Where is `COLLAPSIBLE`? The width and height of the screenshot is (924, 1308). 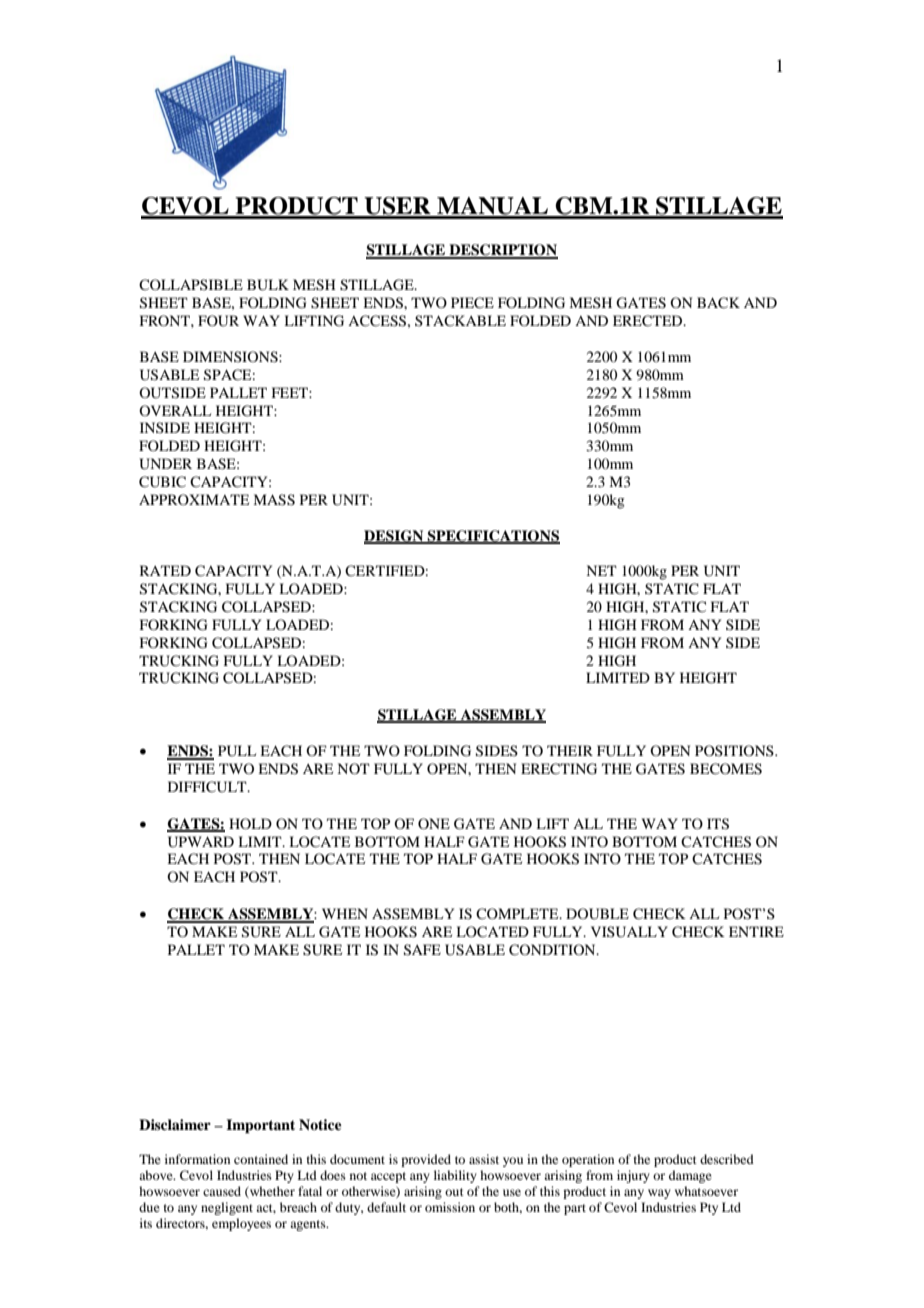
COLLAPSIBLE is located at coordinates (191, 284).
